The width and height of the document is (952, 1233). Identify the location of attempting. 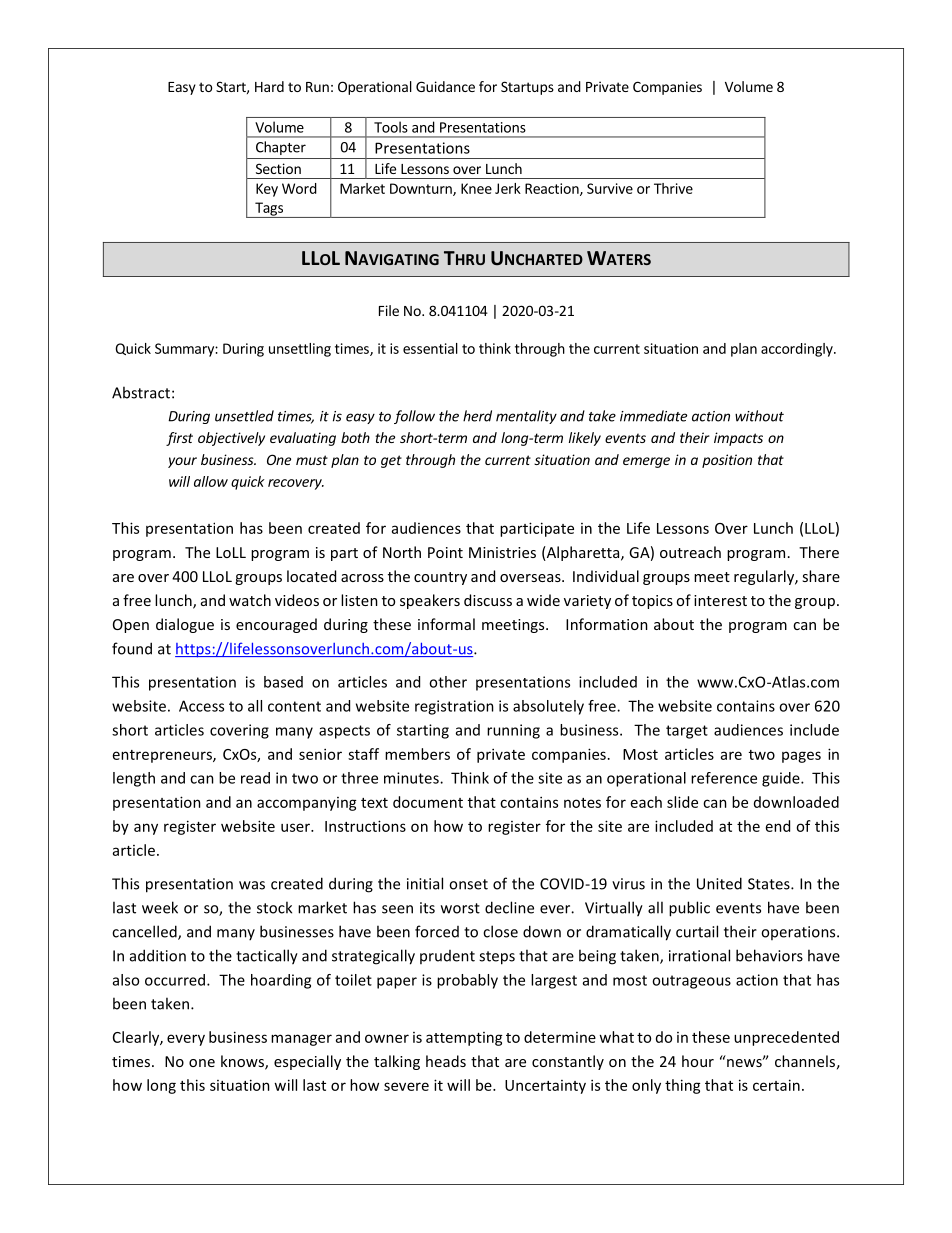
(464, 1039).
